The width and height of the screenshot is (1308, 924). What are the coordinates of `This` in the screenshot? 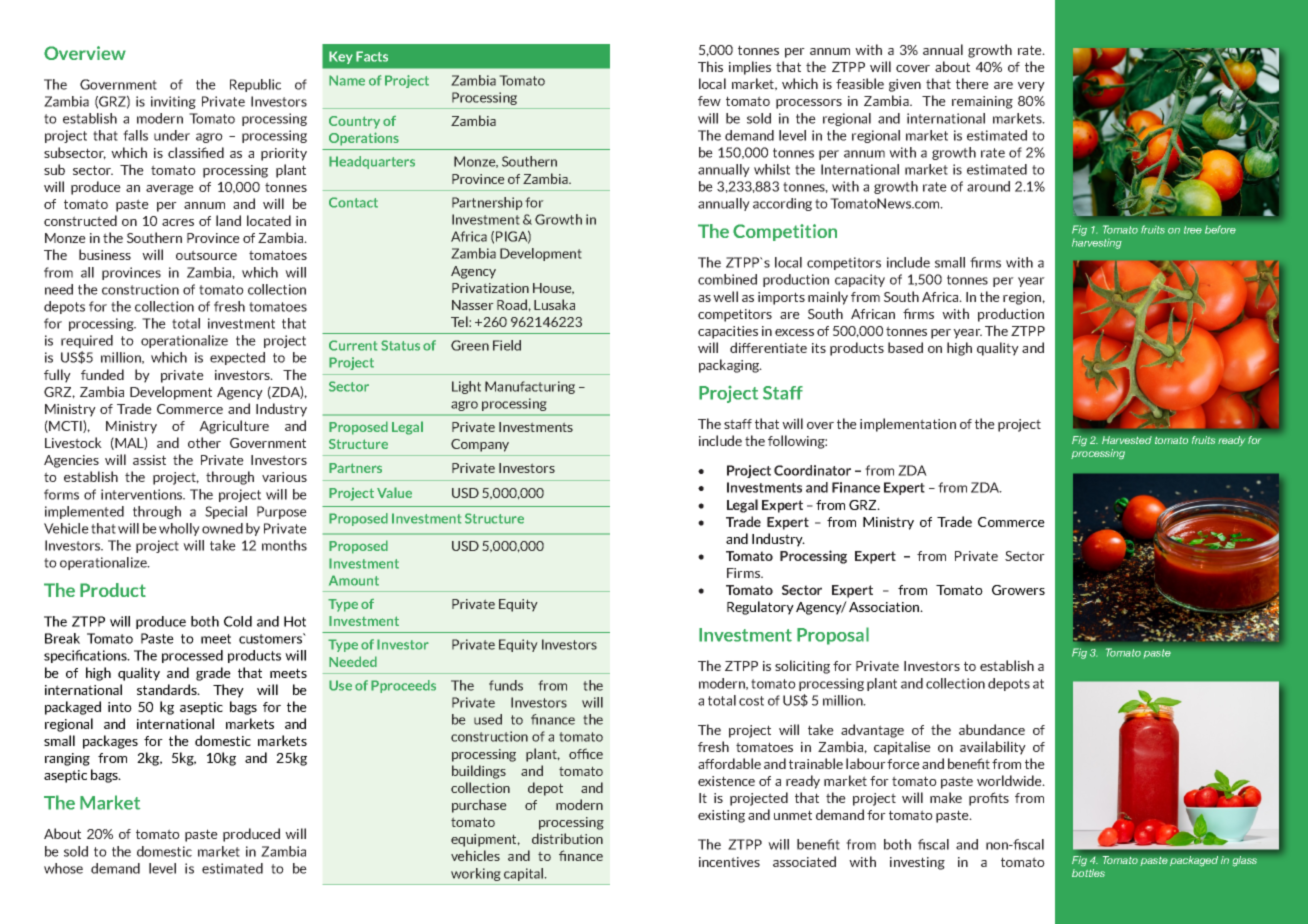 It's located at (710, 66).
